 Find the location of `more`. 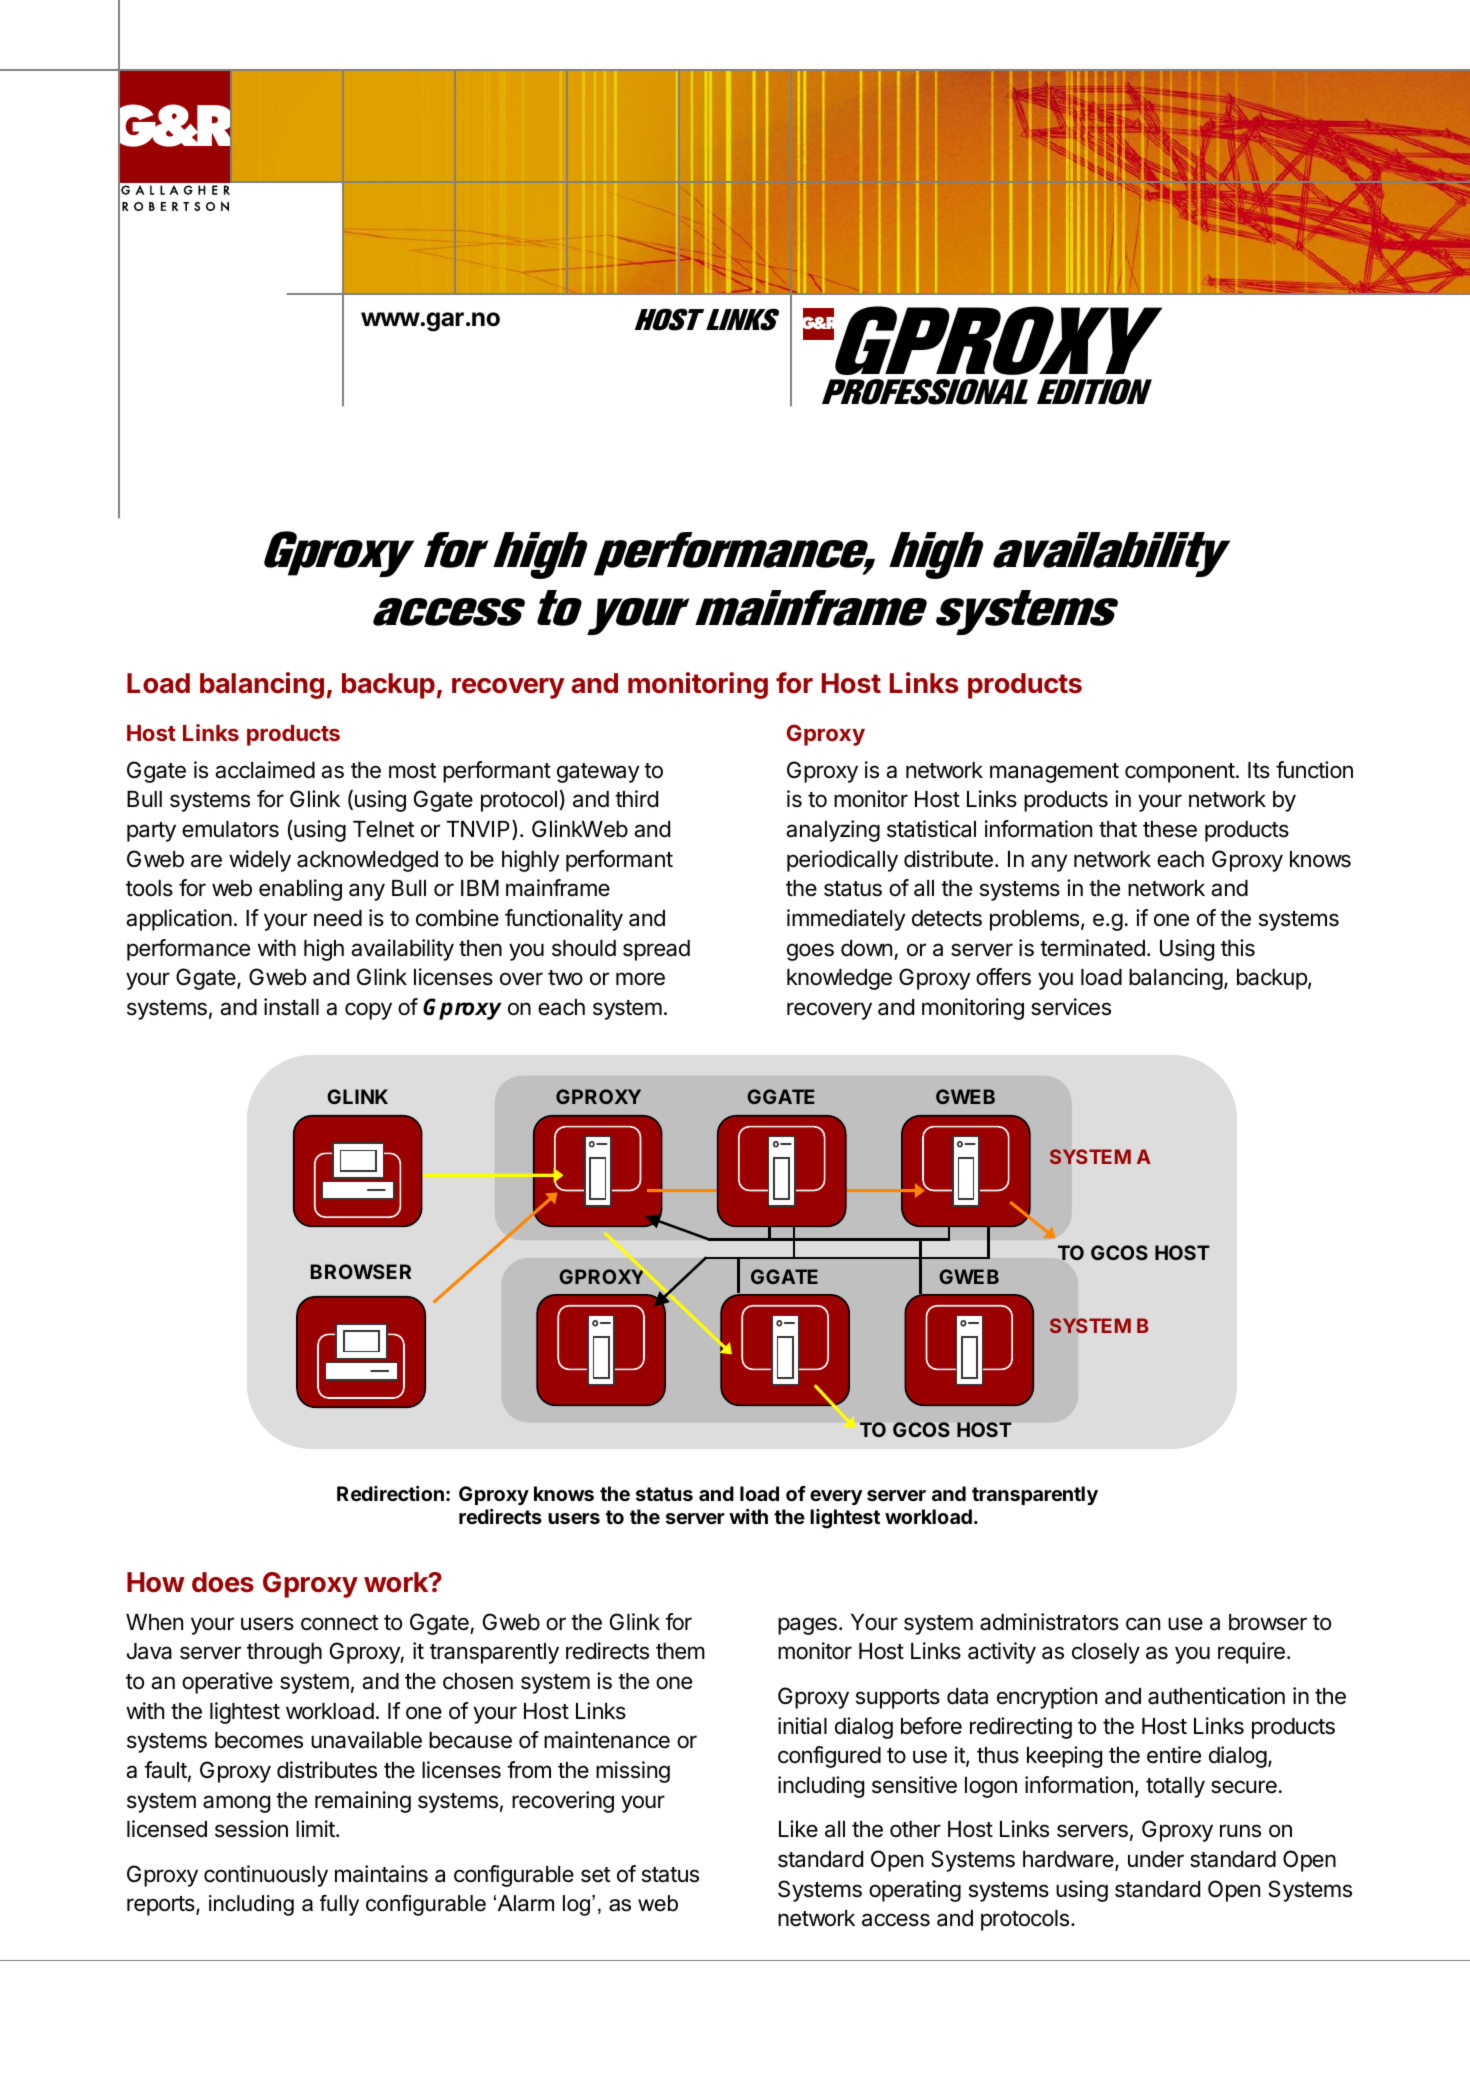

more is located at coordinates (640, 979).
